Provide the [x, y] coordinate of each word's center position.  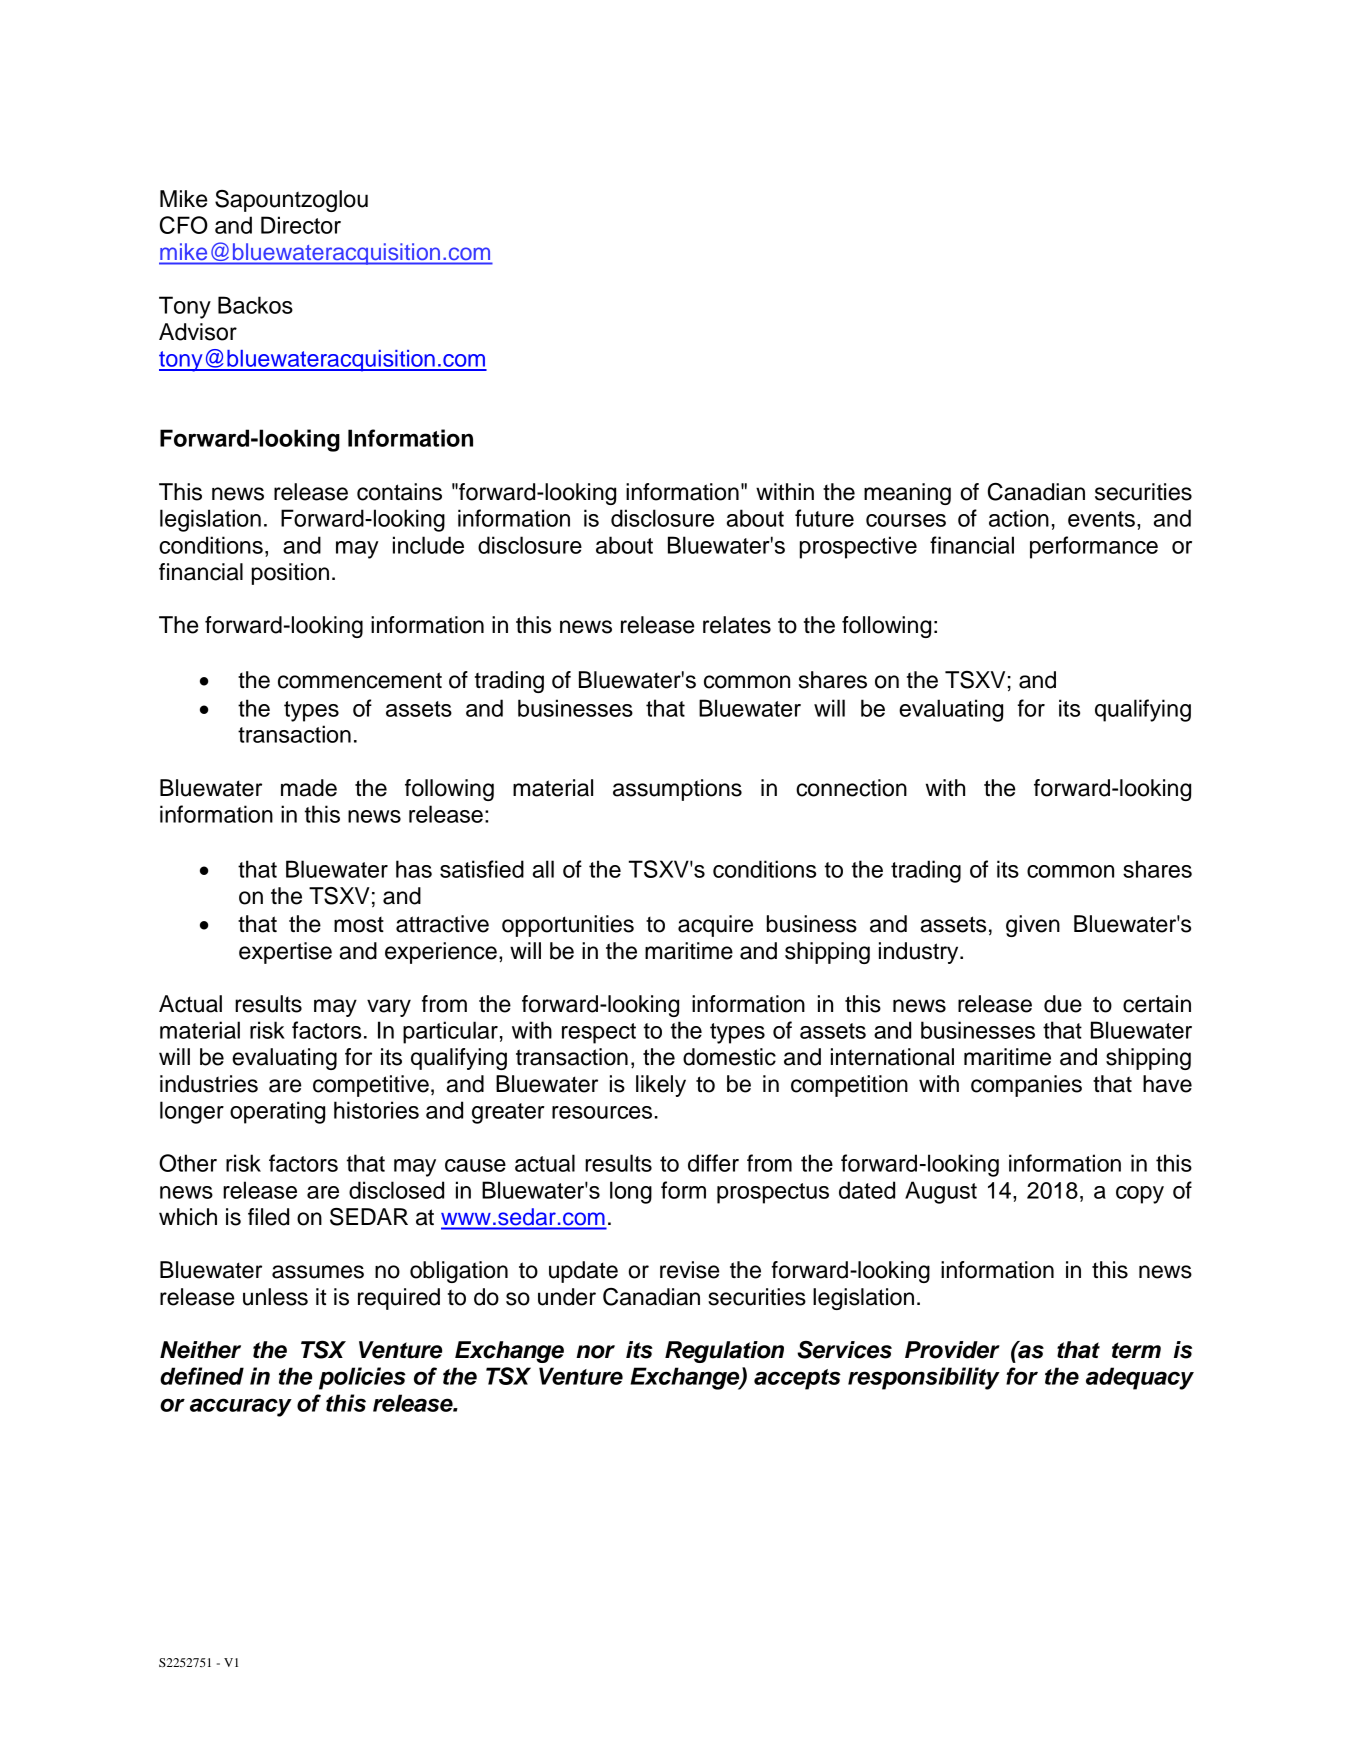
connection [851, 788]
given [1033, 926]
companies [1026, 1086]
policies [362, 1378]
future [824, 518]
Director [301, 225]
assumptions [677, 790]
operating [277, 1112]
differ [713, 1163]
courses [906, 520]
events [1101, 519]
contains [399, 492]
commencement [360, 680]
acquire [715, 926]
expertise [285, 953]
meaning [907, 494]
